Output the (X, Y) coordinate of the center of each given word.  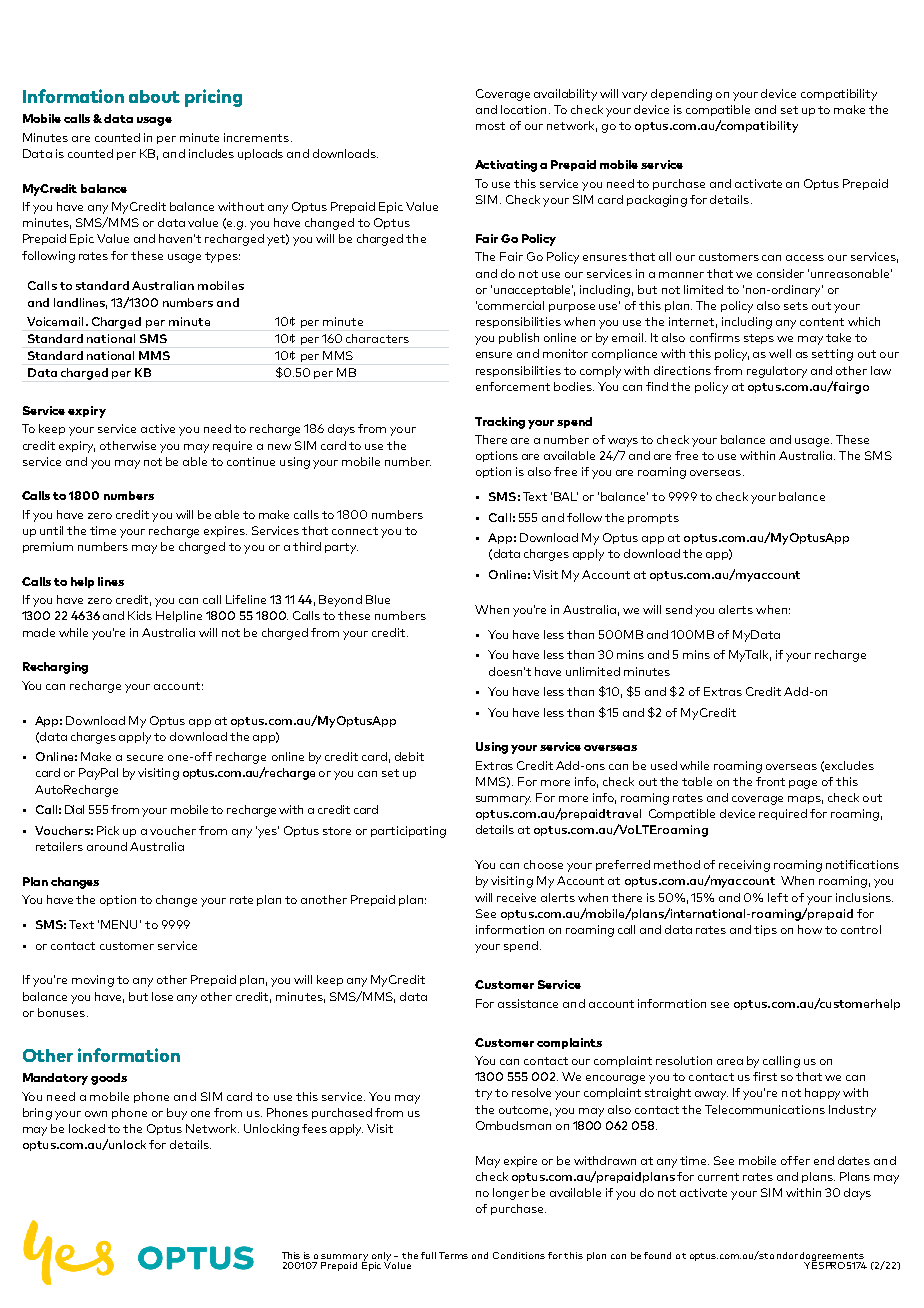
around (107, 846)
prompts (653, 519)
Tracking (500, 423)
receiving (744, 866)
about (154, 96)
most (490, 126)
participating (408, 832)
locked (87, 1128)
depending (681, 95)
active (158, 428)
